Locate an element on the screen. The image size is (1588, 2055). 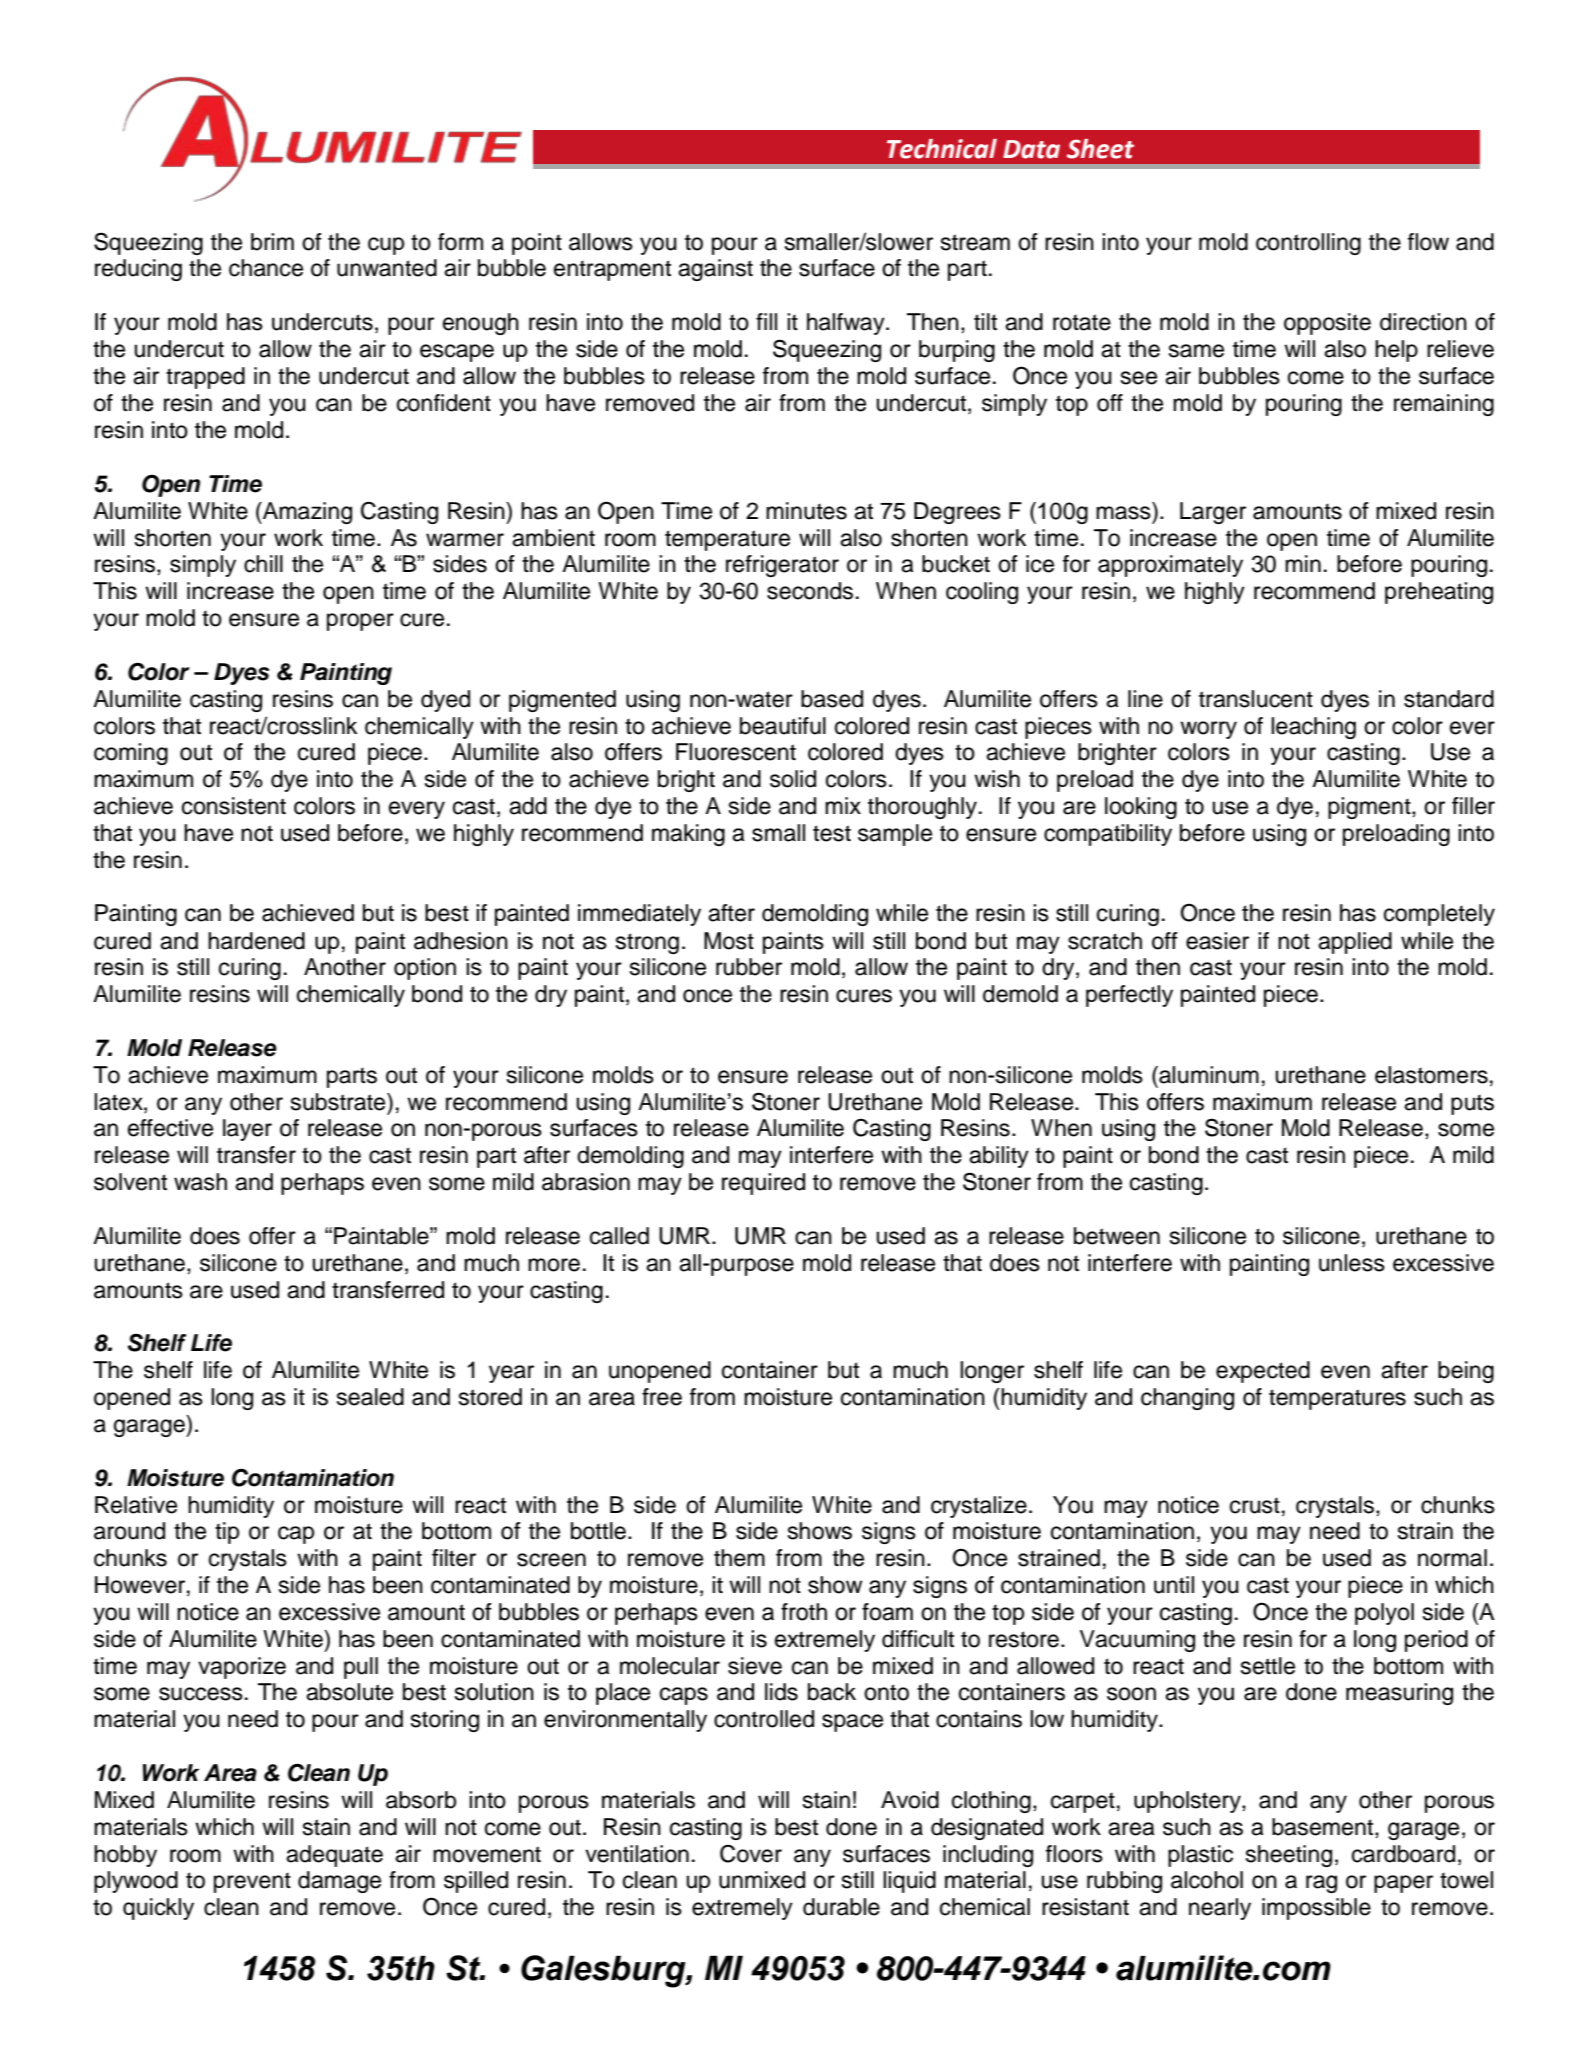
brim is located at coordinates (272, 242).
